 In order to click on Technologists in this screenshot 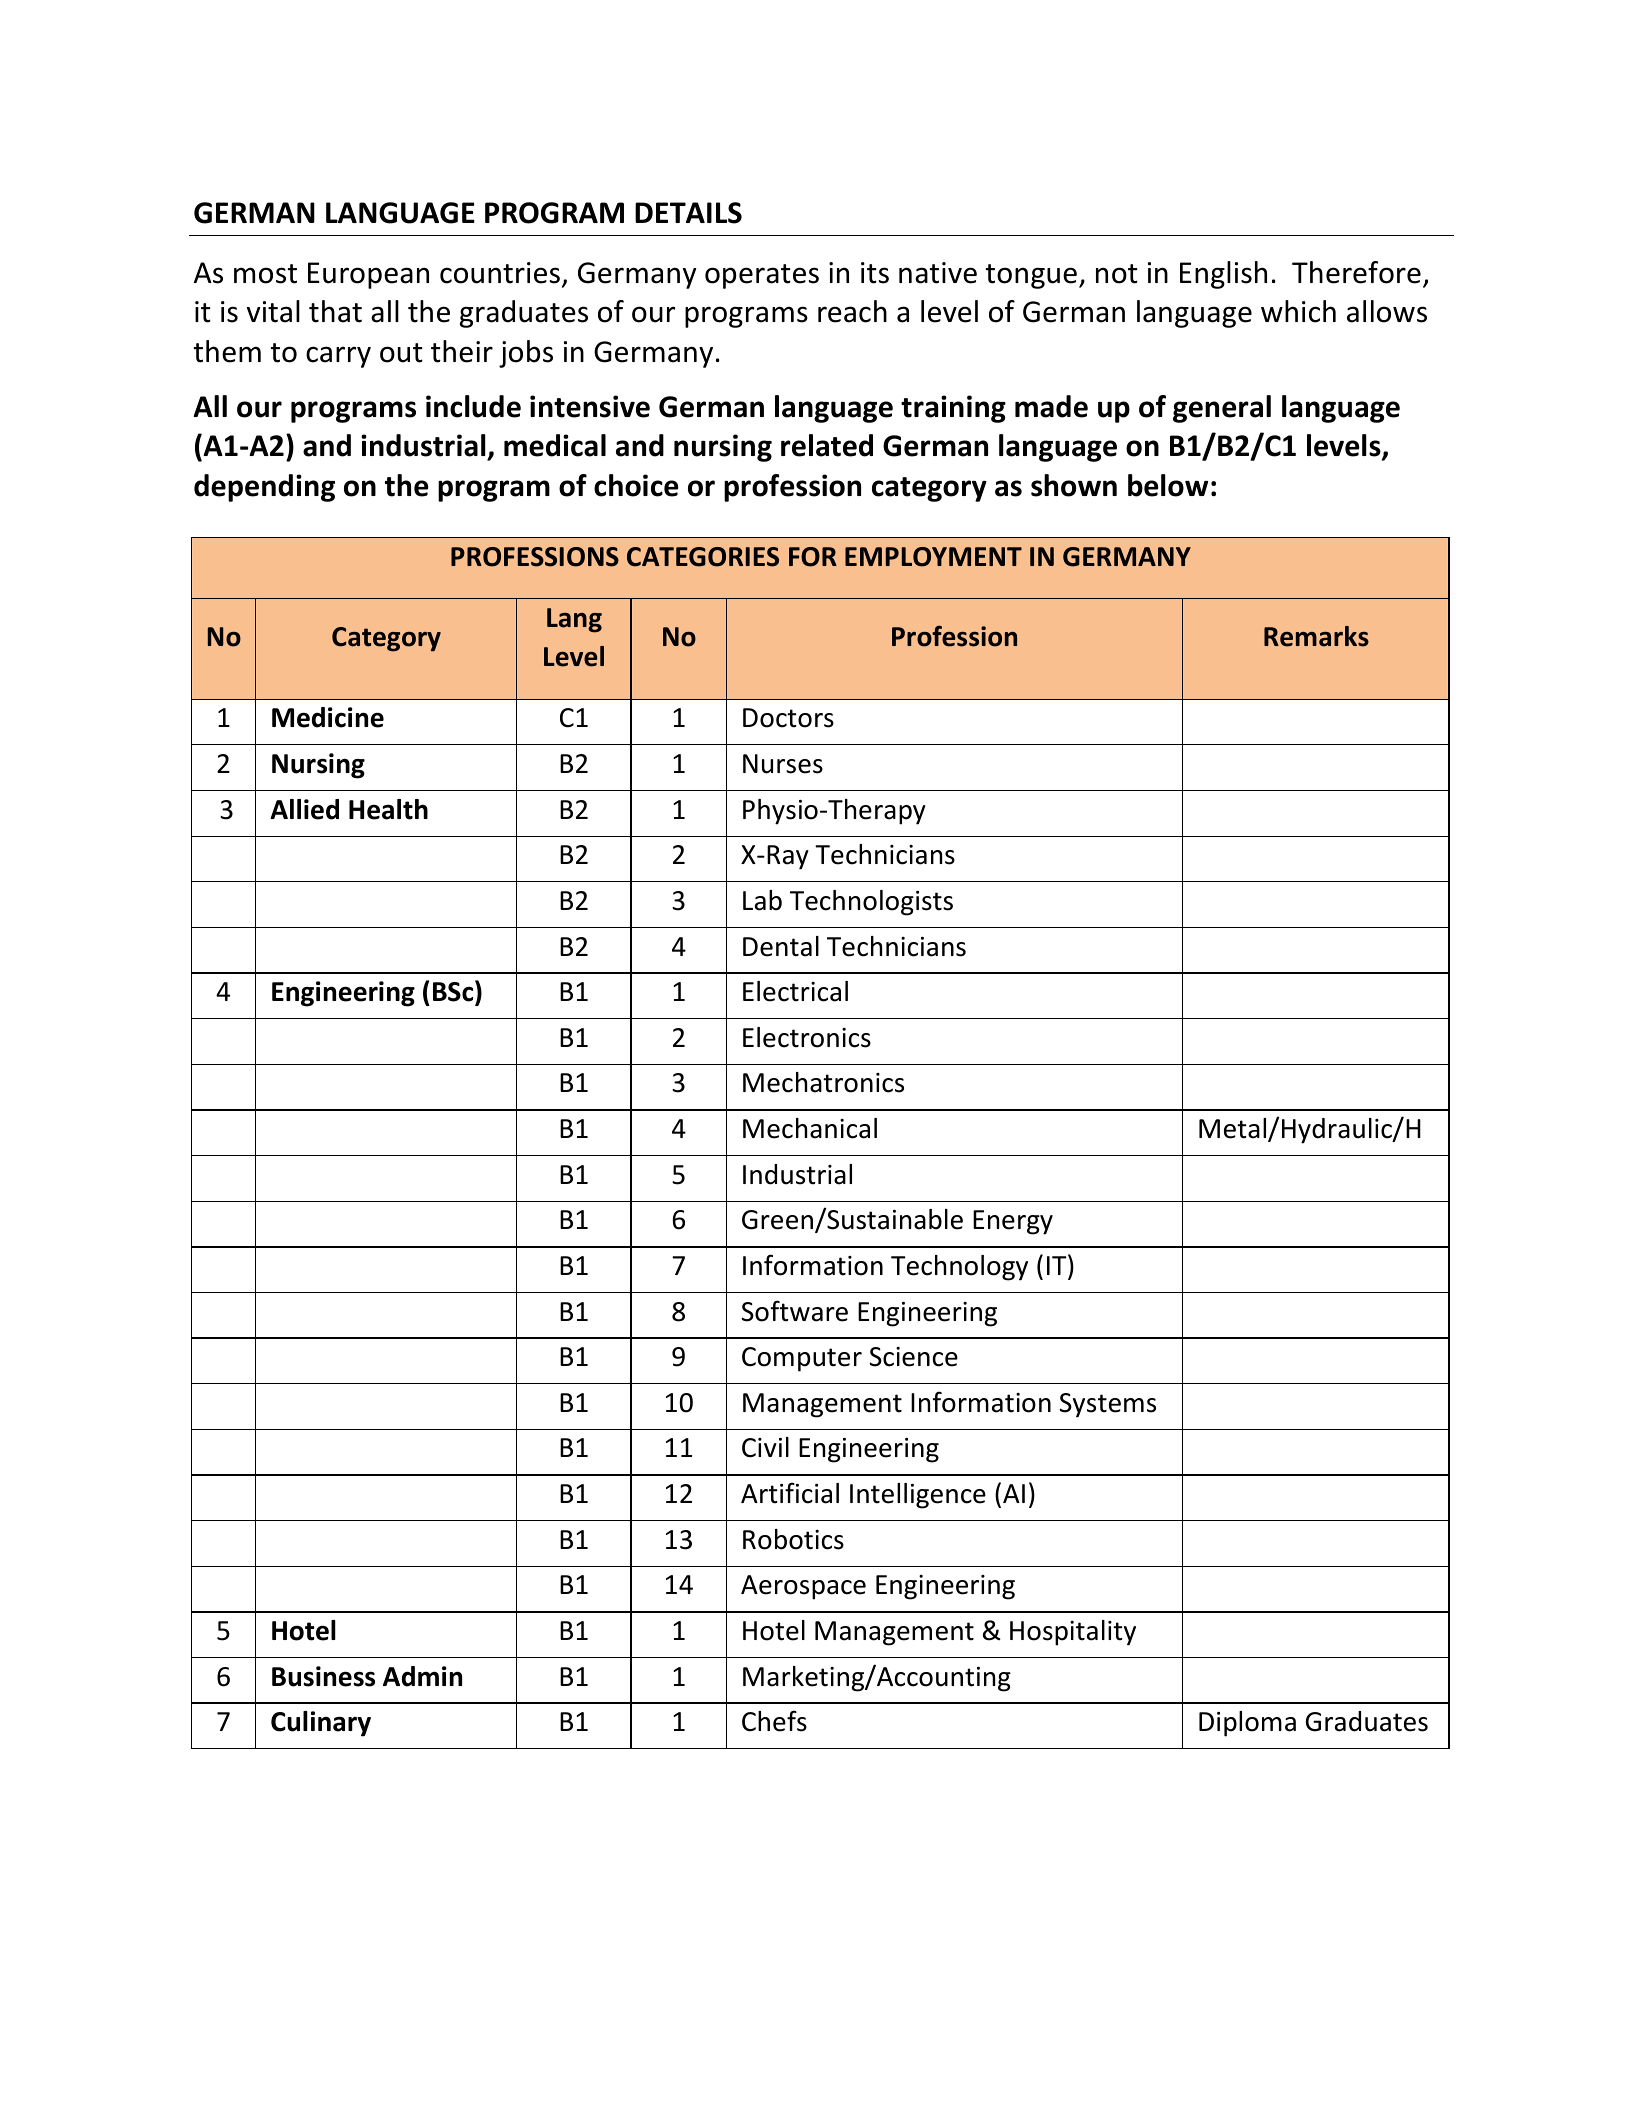, I will do `click(871, 903)`.
